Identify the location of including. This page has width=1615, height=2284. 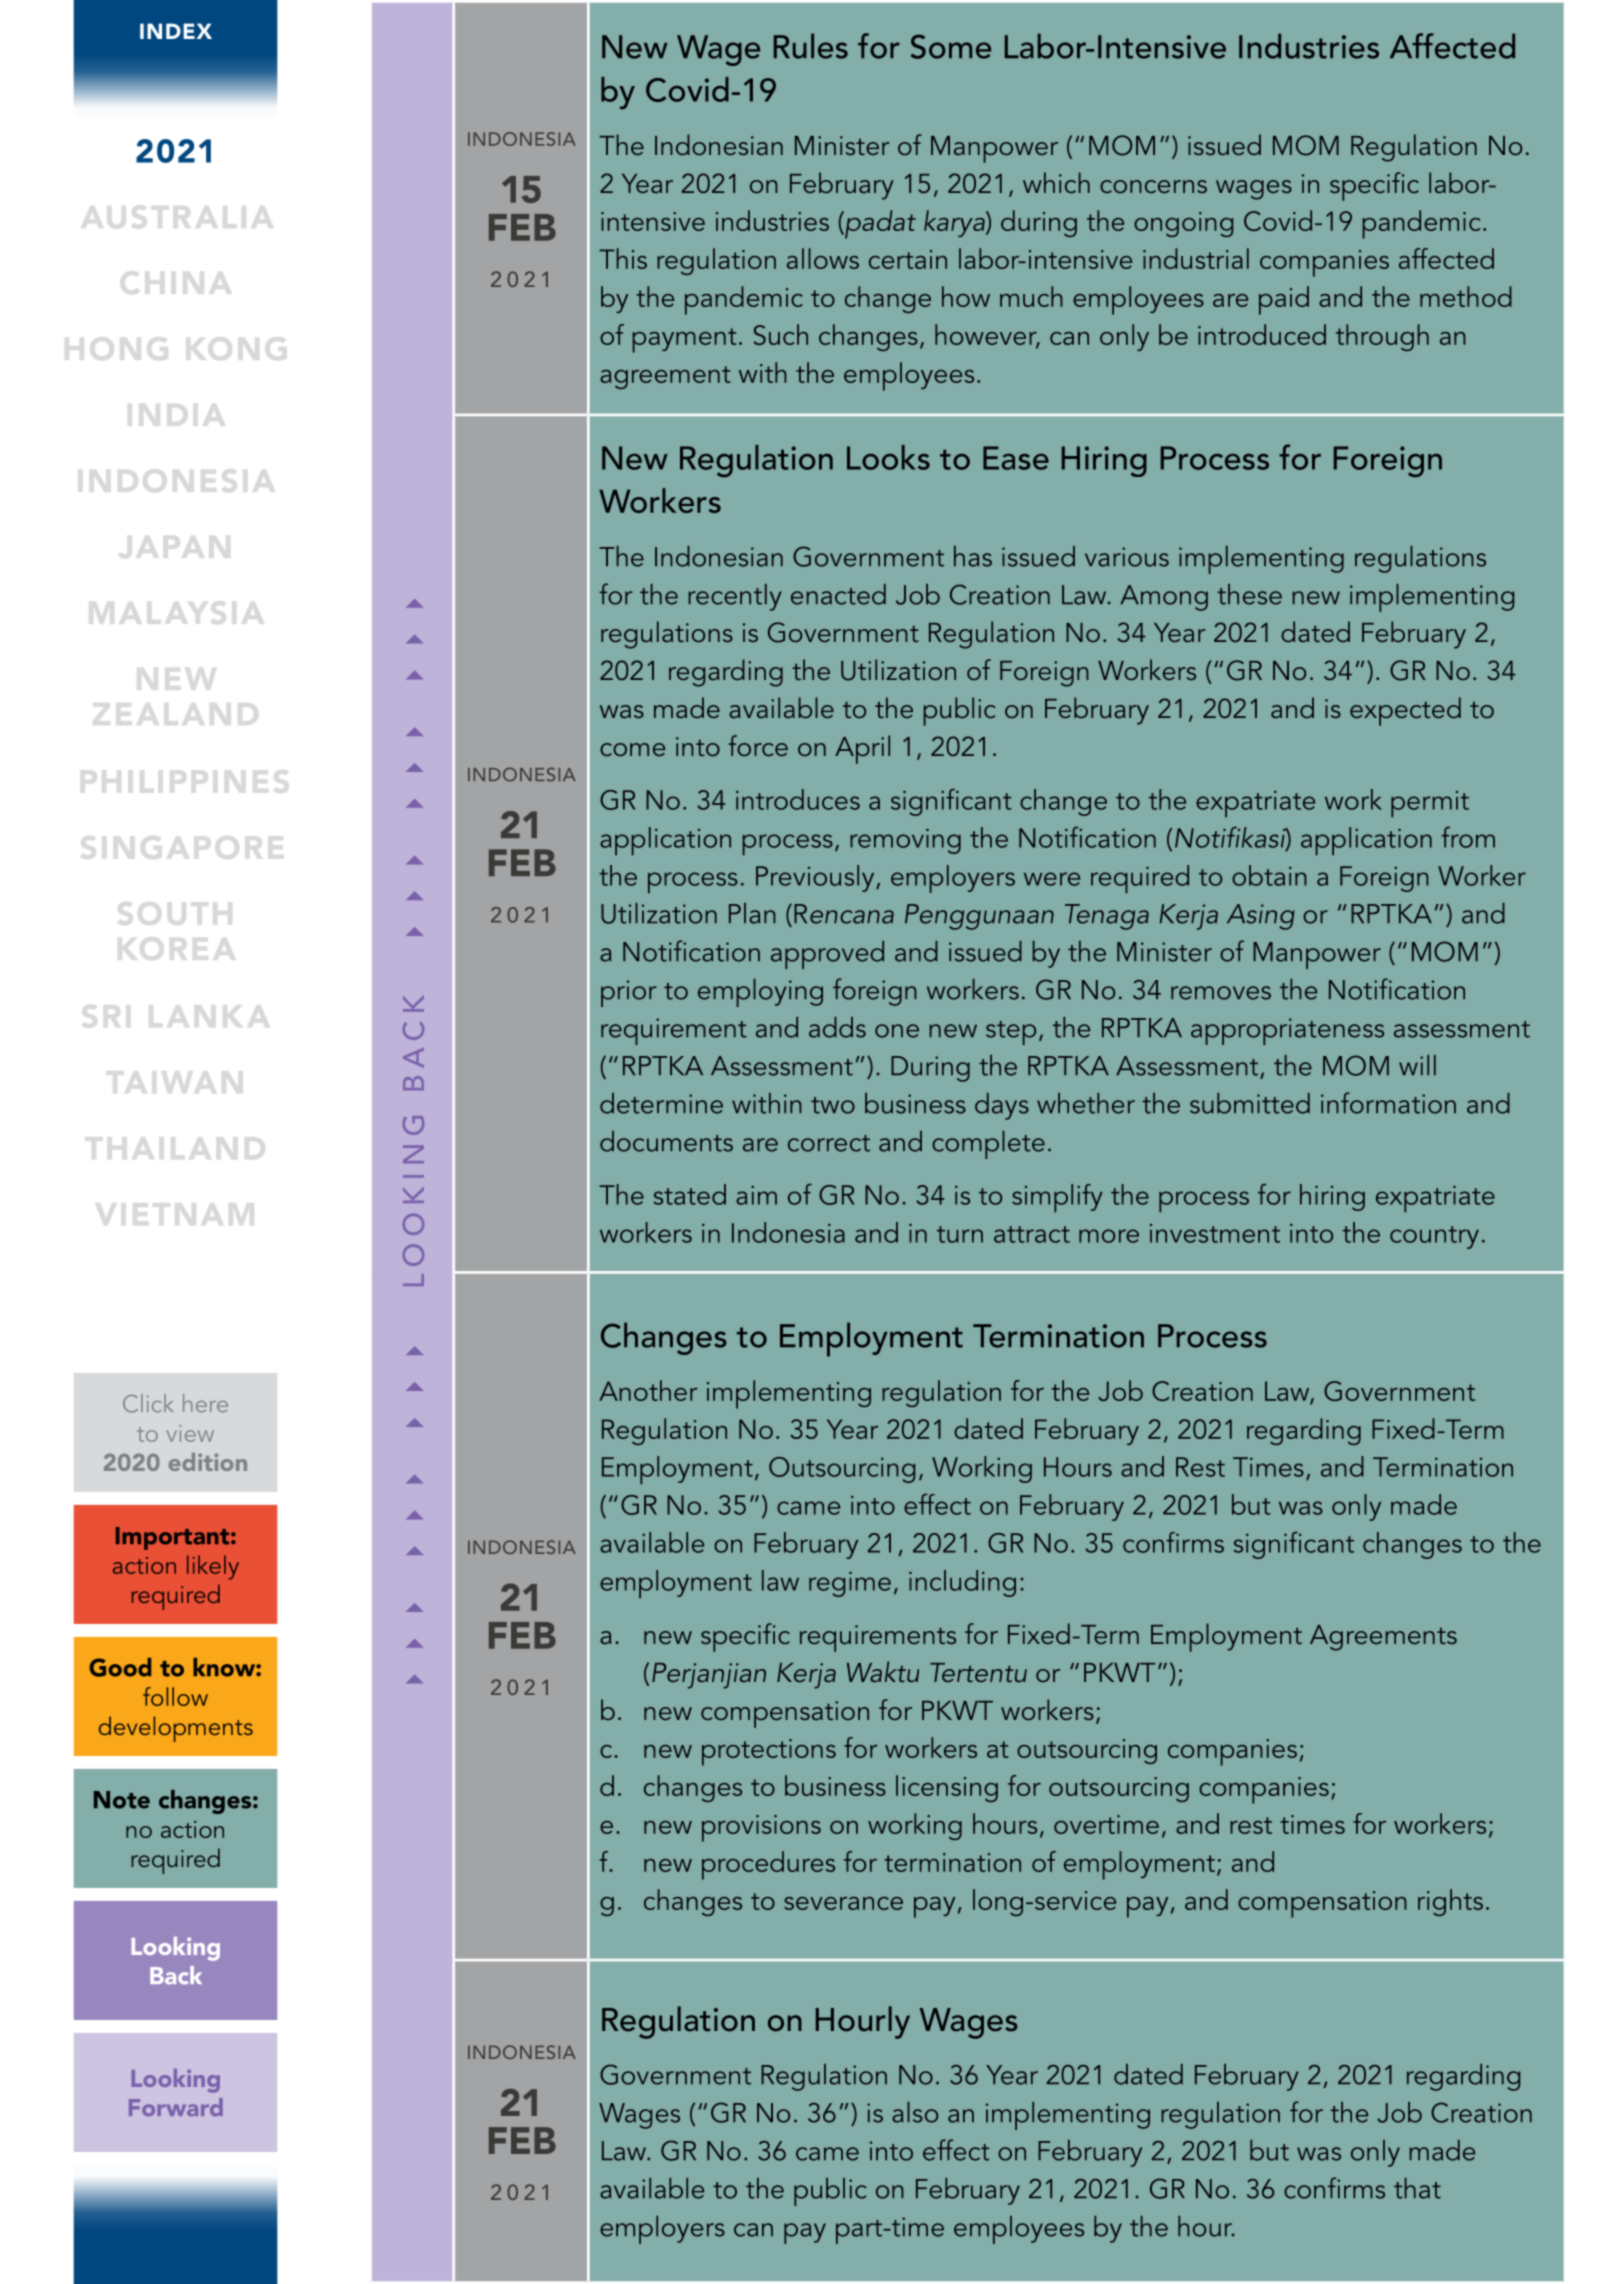
(962, 1583).
